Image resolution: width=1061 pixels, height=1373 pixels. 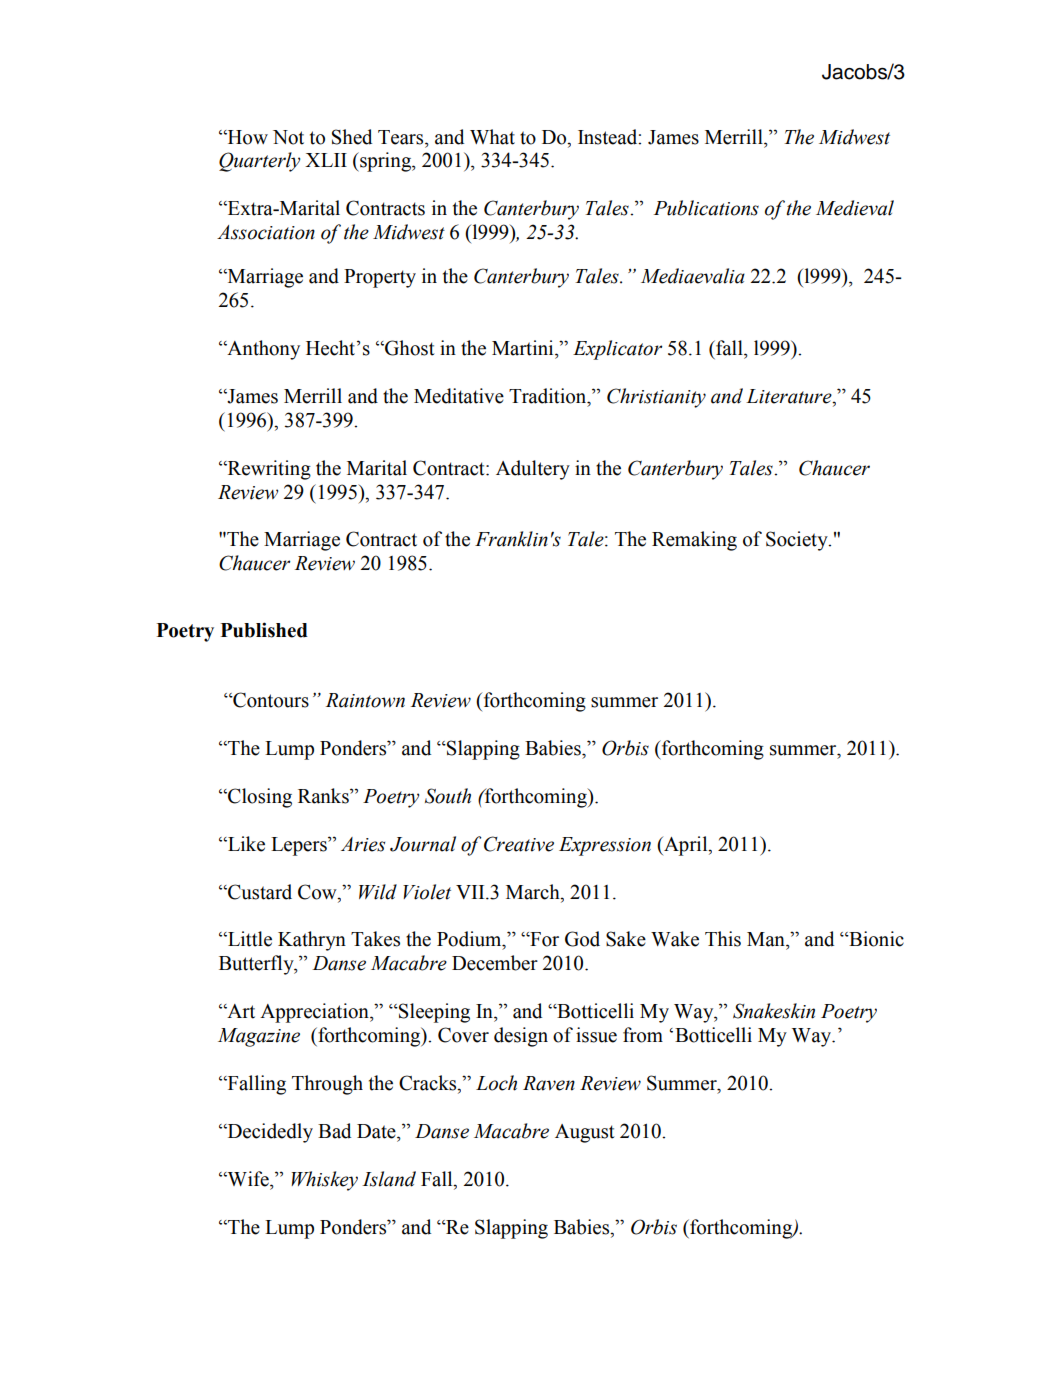 What do you see at coordinates (585, 1133) in the document?
I see `August` at bounding box center [585, 1133].
